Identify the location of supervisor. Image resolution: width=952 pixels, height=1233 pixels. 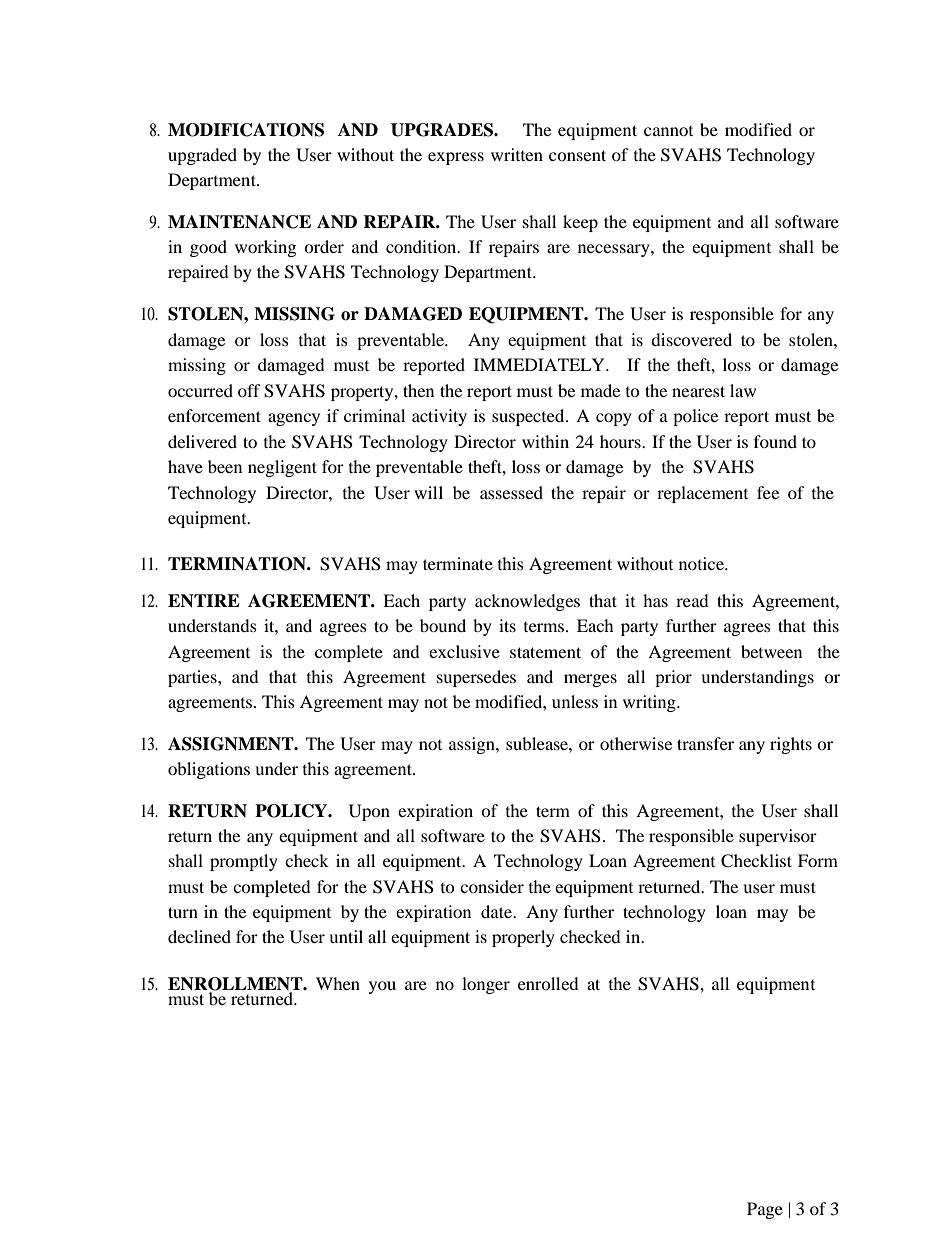
(778, 837).
